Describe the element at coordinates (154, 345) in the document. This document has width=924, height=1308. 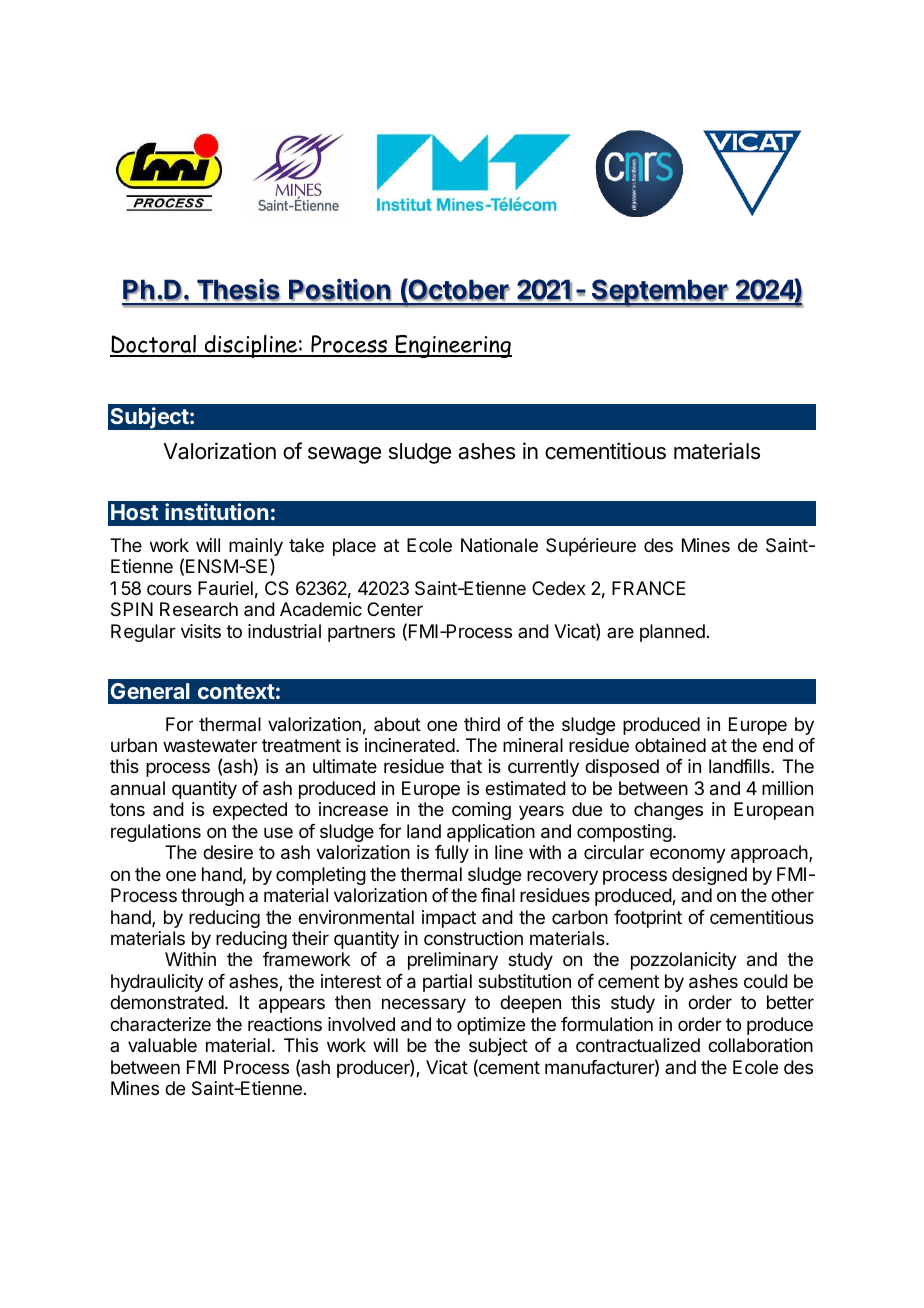
I see `Doctoral` at that location.
